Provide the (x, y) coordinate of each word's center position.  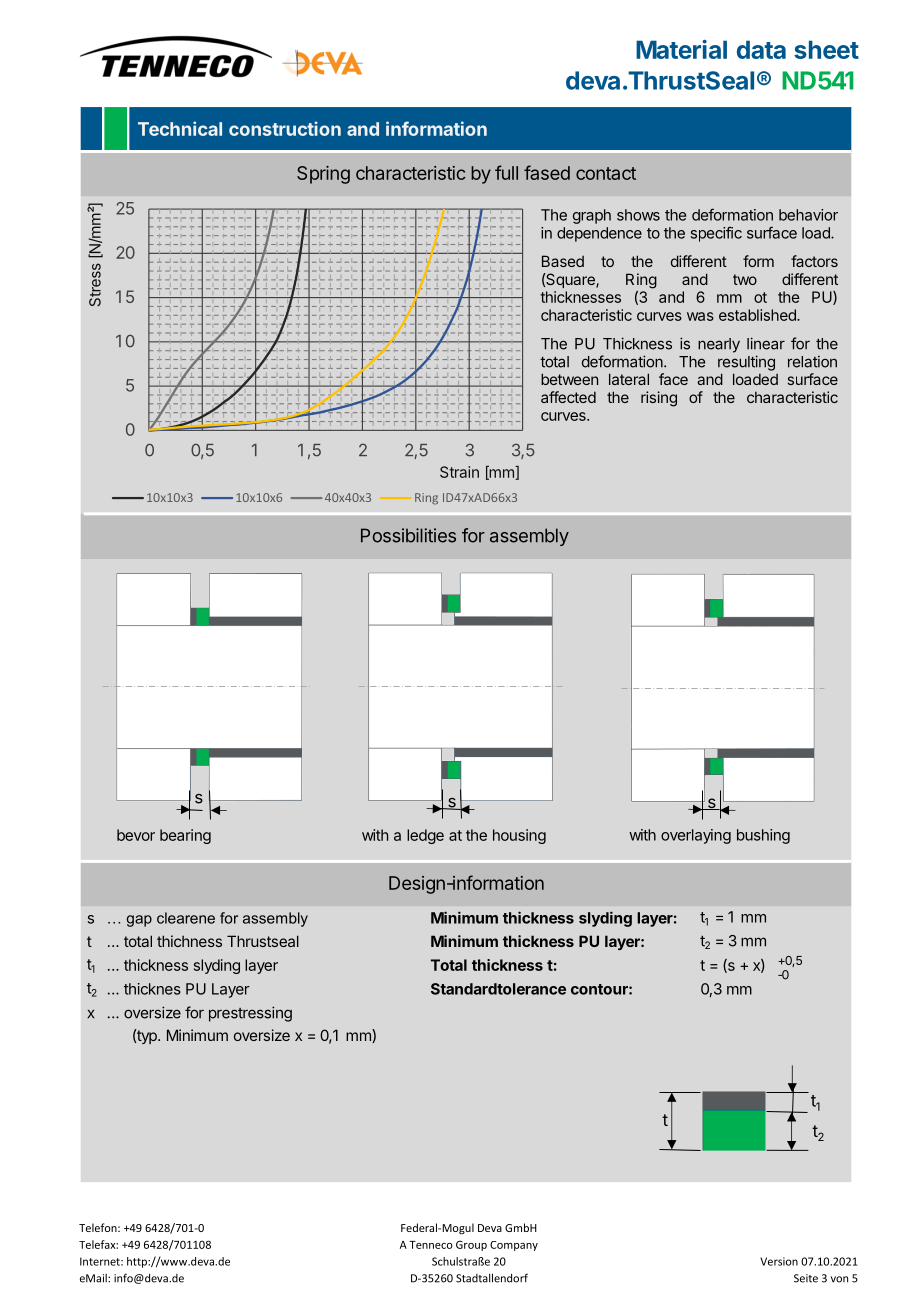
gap (139, 921)
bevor (136, 835)
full (506, 172)
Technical (180, 128)
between (569, 379)
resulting (746, 363)
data (761, 49)
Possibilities (408, 535)
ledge (425, 836)
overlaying (696, 836)
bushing (763, 836)
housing (519, 836)
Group (471, 1245)
